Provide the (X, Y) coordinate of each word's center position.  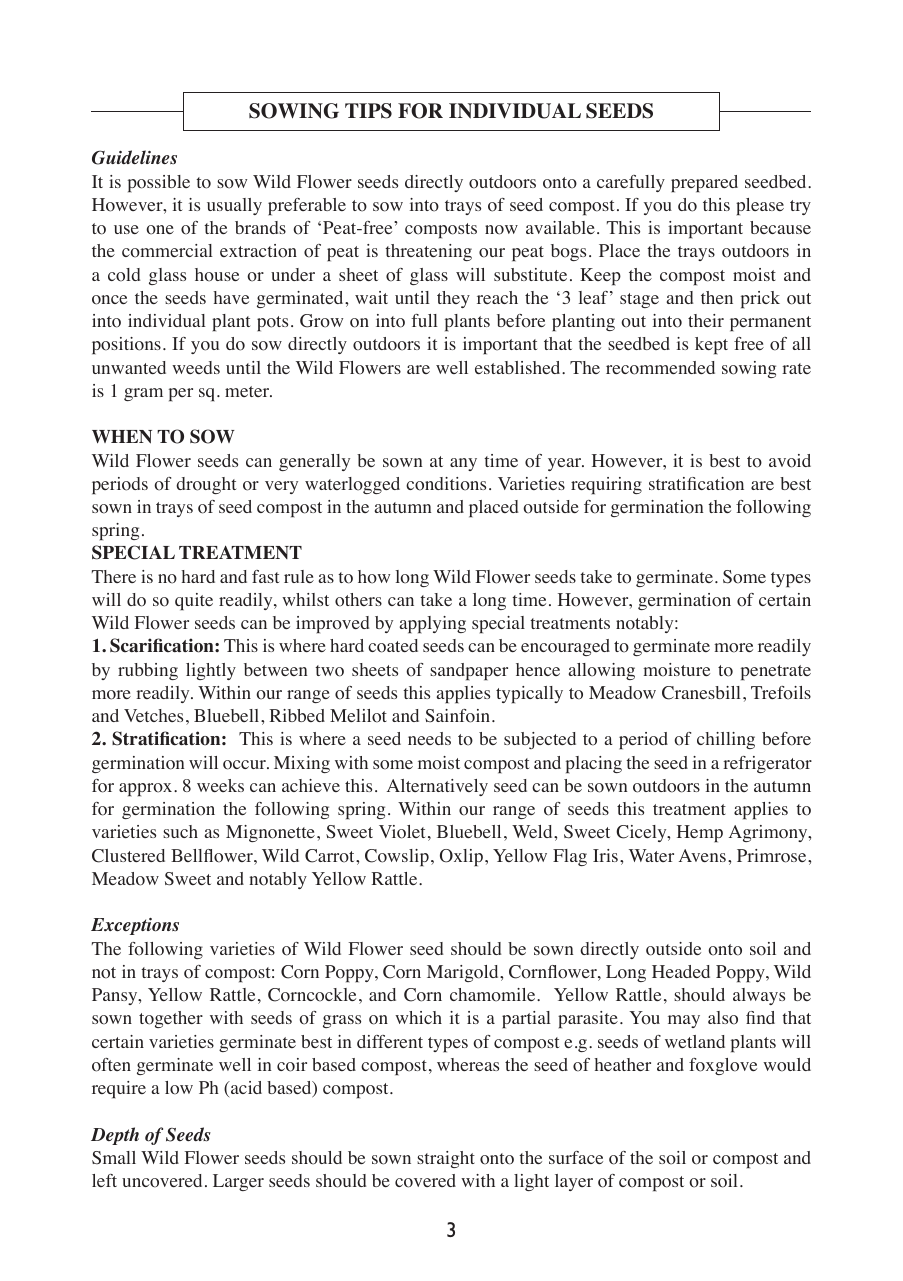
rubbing (148, 671)
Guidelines (134, 157)
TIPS (368, 111)
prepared (704, 184)
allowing (602, 671)
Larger (238, 1182)
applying (433, 625)
